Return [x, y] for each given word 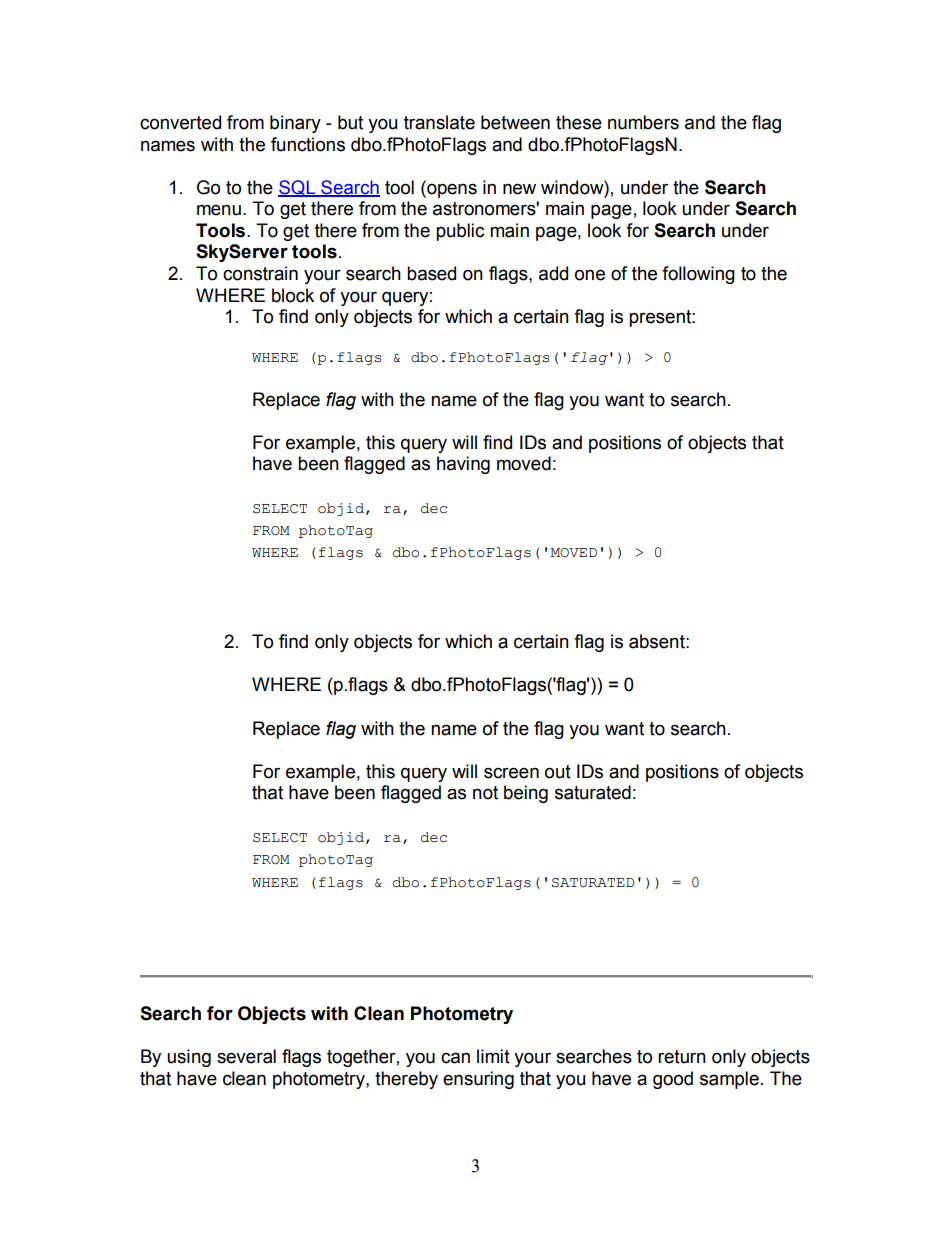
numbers [643, 122]
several [246, 1056]
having [463, 465]
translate [439, 122]
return [682, 1057]
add [553, 273]
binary [295, 124]
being [526, 794]
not [485, 793]
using [189, 1058]
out [558, 772]
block [293, 295]
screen [511, 773]
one [590, 275]
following [698, 275]
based [431, 273]
